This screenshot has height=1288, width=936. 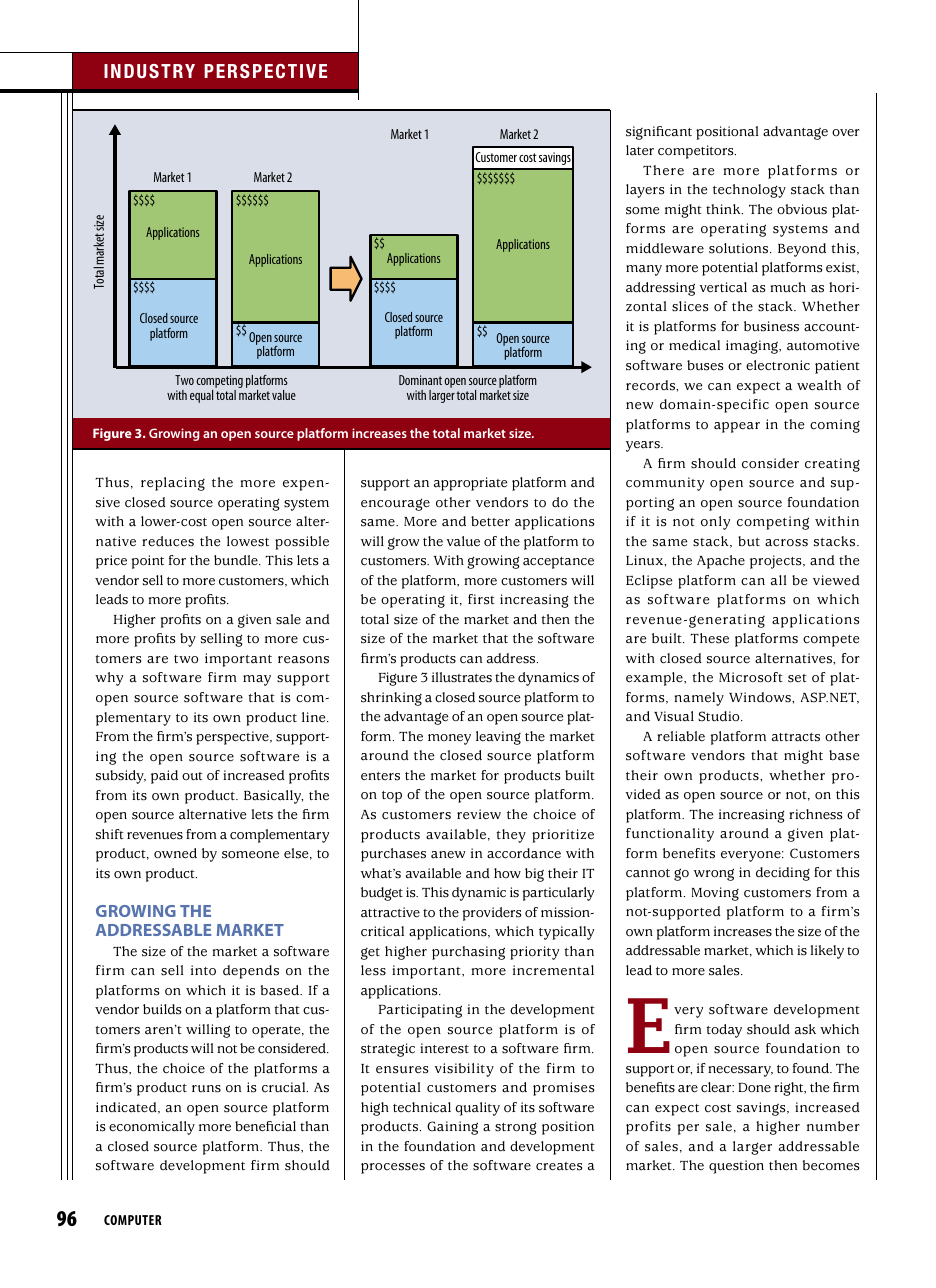 What do you see at coordinates (201, 396) in the screenshot?
I see `equal` at bounding box center [201, 396].
